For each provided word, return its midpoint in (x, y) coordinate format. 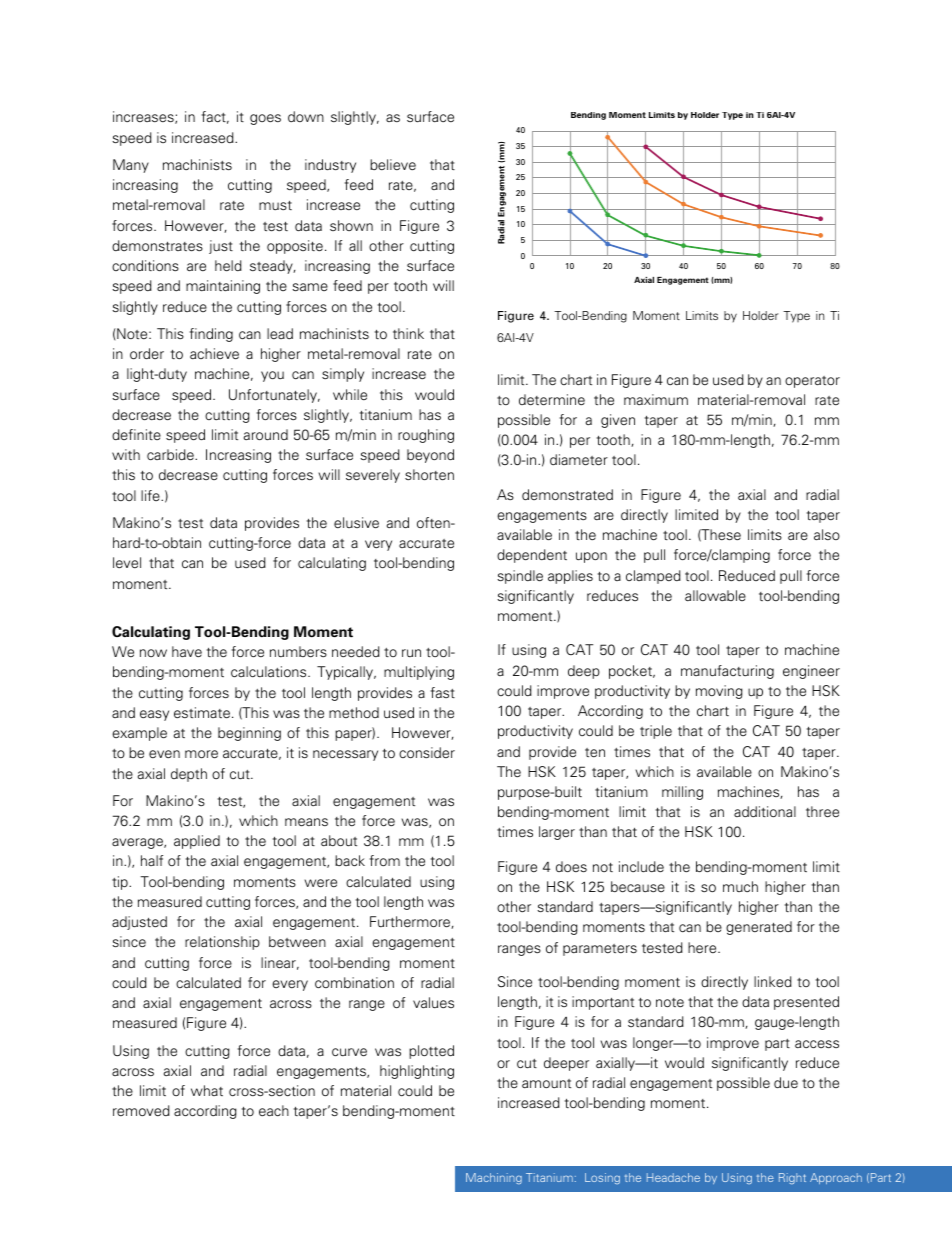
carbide (171, 455)
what (207, 1090)
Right (792, 1178)
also (827, 535)
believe (393, 165)
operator (812, 382)
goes (265, 119)
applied (197, 842)
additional (765, 811)
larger (557, 833)
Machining (494, 1178)
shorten (429, 475)
